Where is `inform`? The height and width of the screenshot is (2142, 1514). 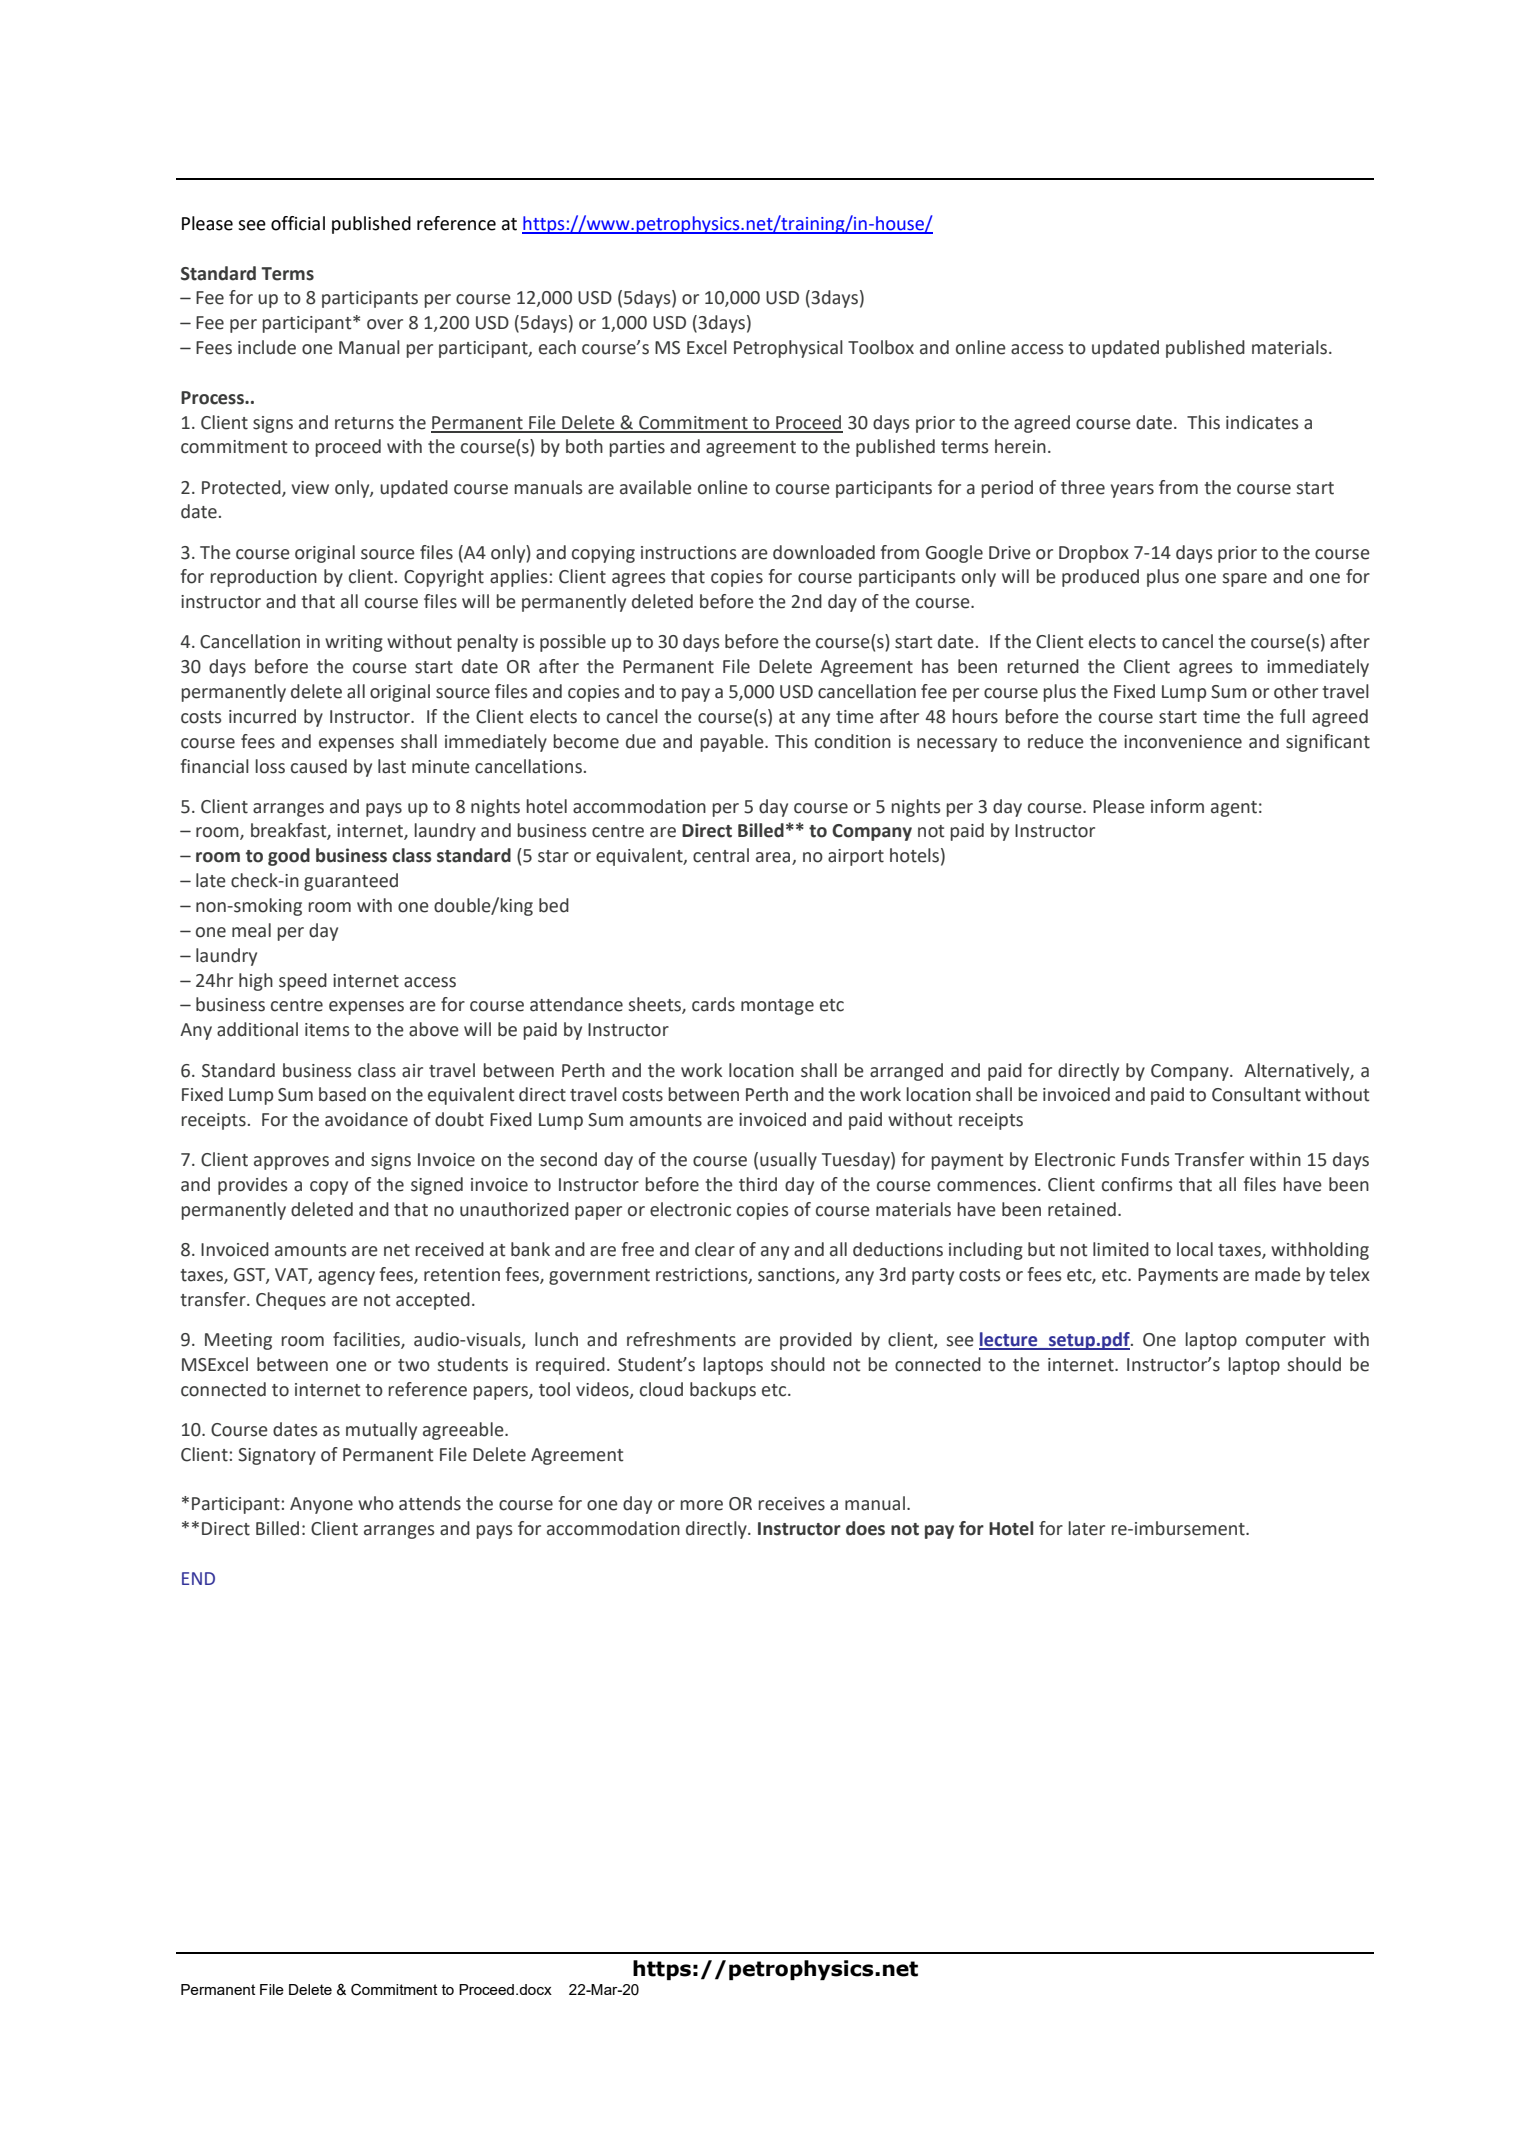 inform is located at coordinates (1177, 806).
